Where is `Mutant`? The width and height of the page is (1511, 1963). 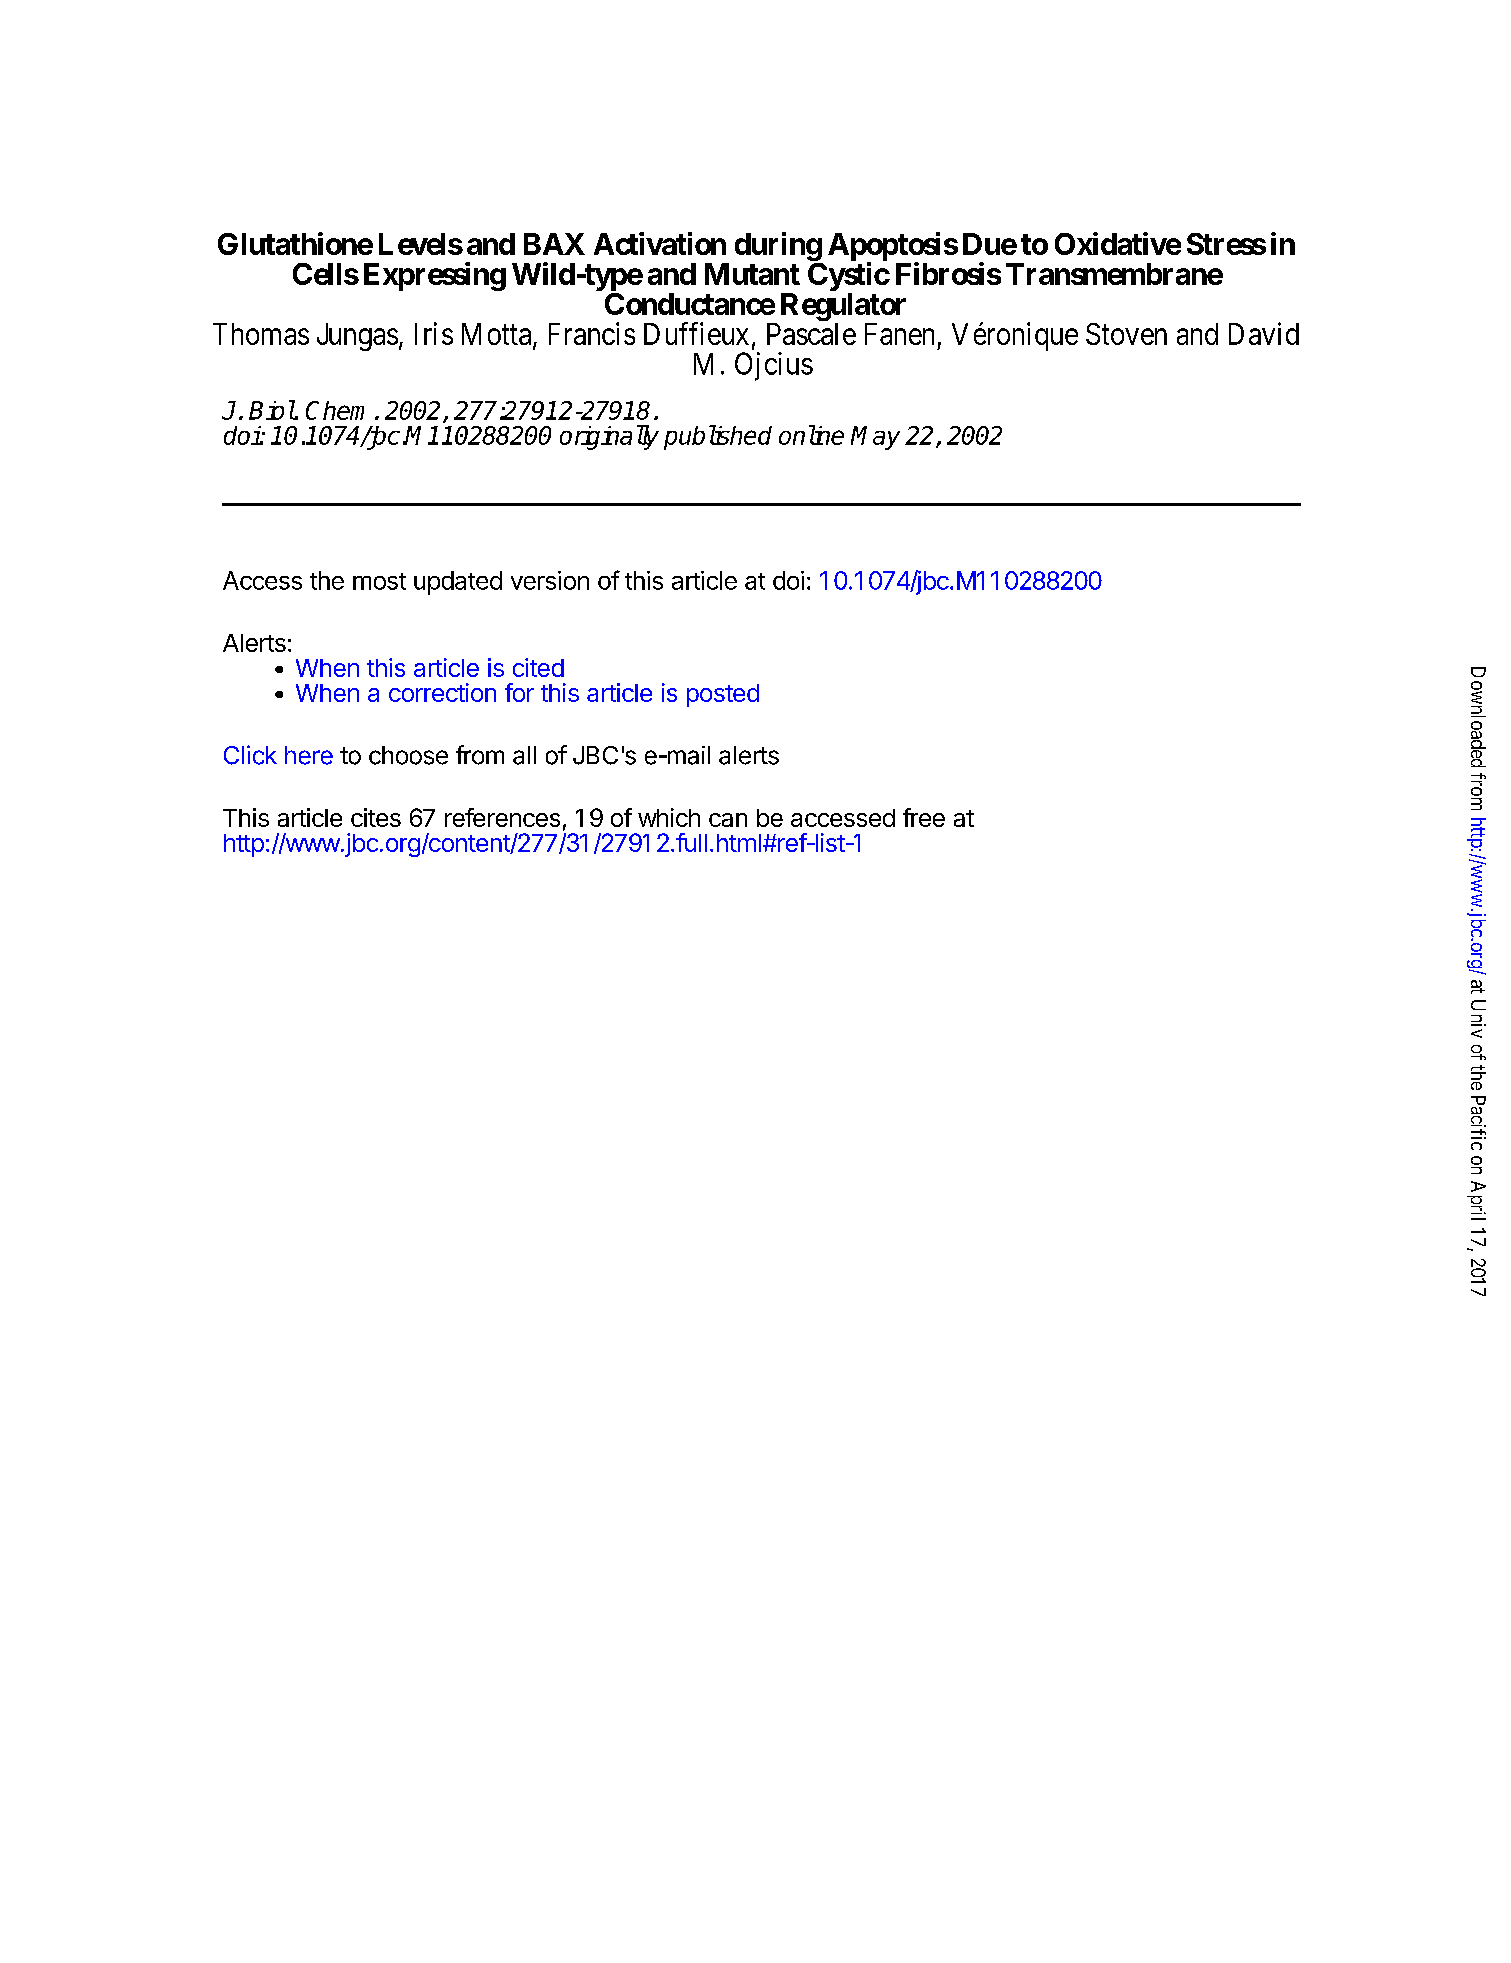
Mutant is located at coordinates (752, 274).
